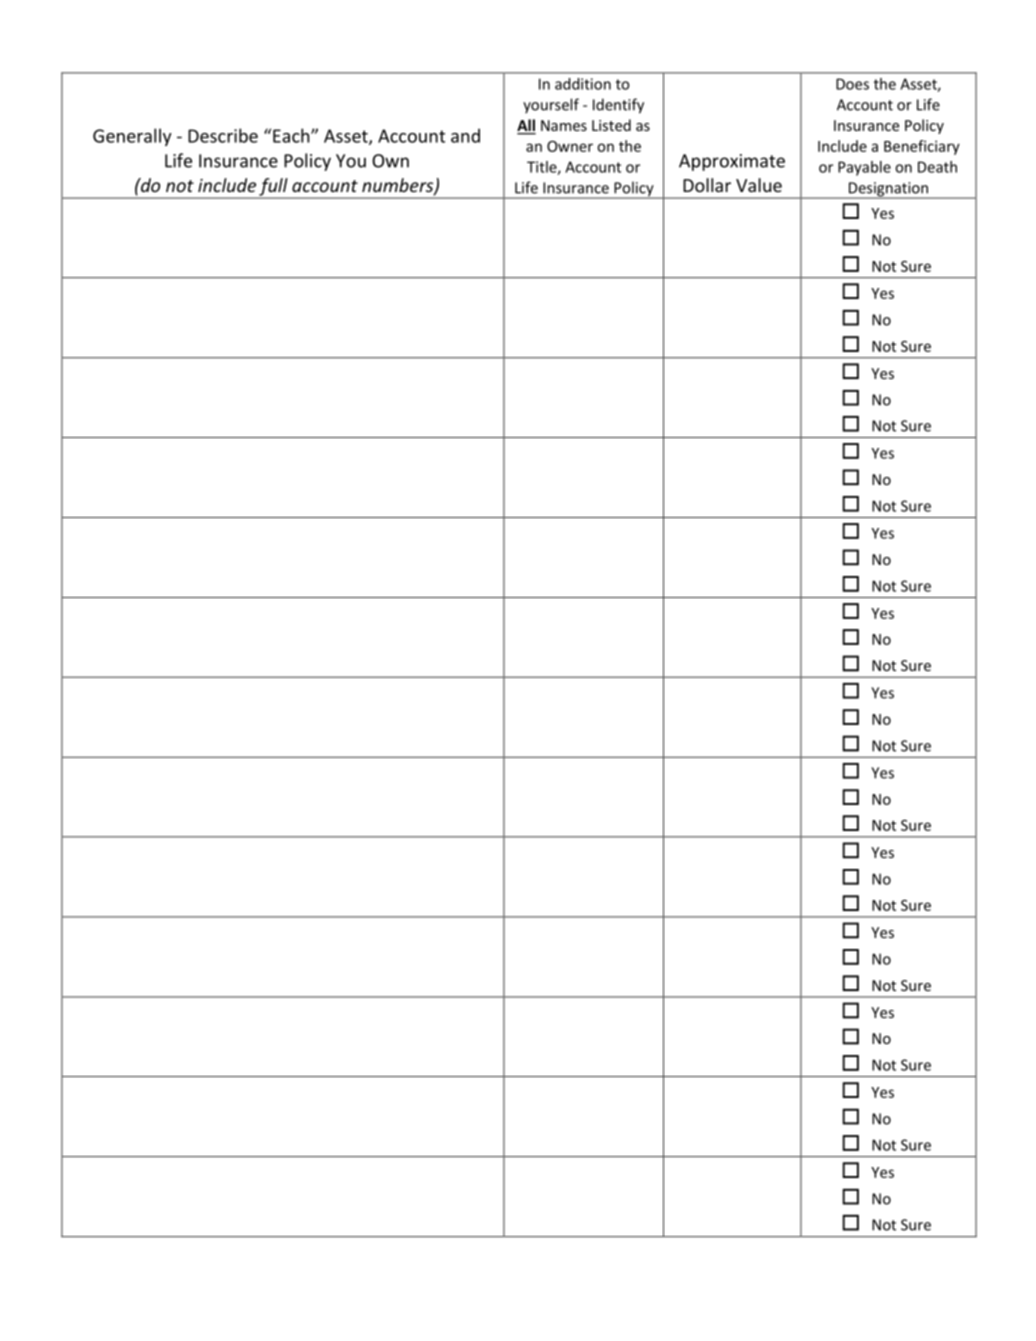 The image size is (1036, 1341). I want to click on full, so click(273, 188).
